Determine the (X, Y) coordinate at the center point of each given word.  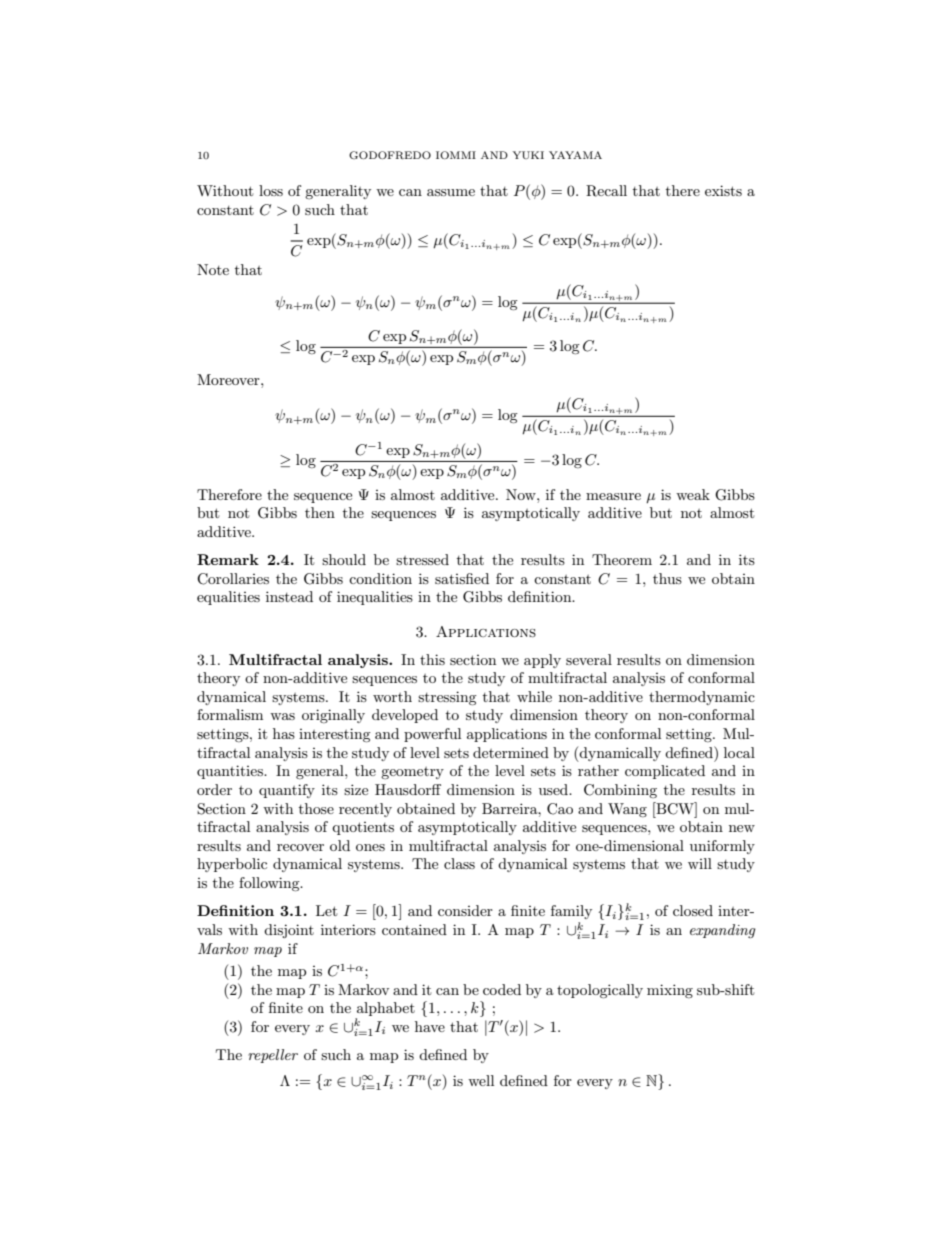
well (481, 1080)
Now (522, 494)
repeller (273, 1056)
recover (300, 847)
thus (667, 578)
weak (693, 494)
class (459, 863)
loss (271, 190)
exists (723, 190)
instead (289, 596)
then (320, 512)
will (700, 863)
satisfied (462, 578)
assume (451, 192)
